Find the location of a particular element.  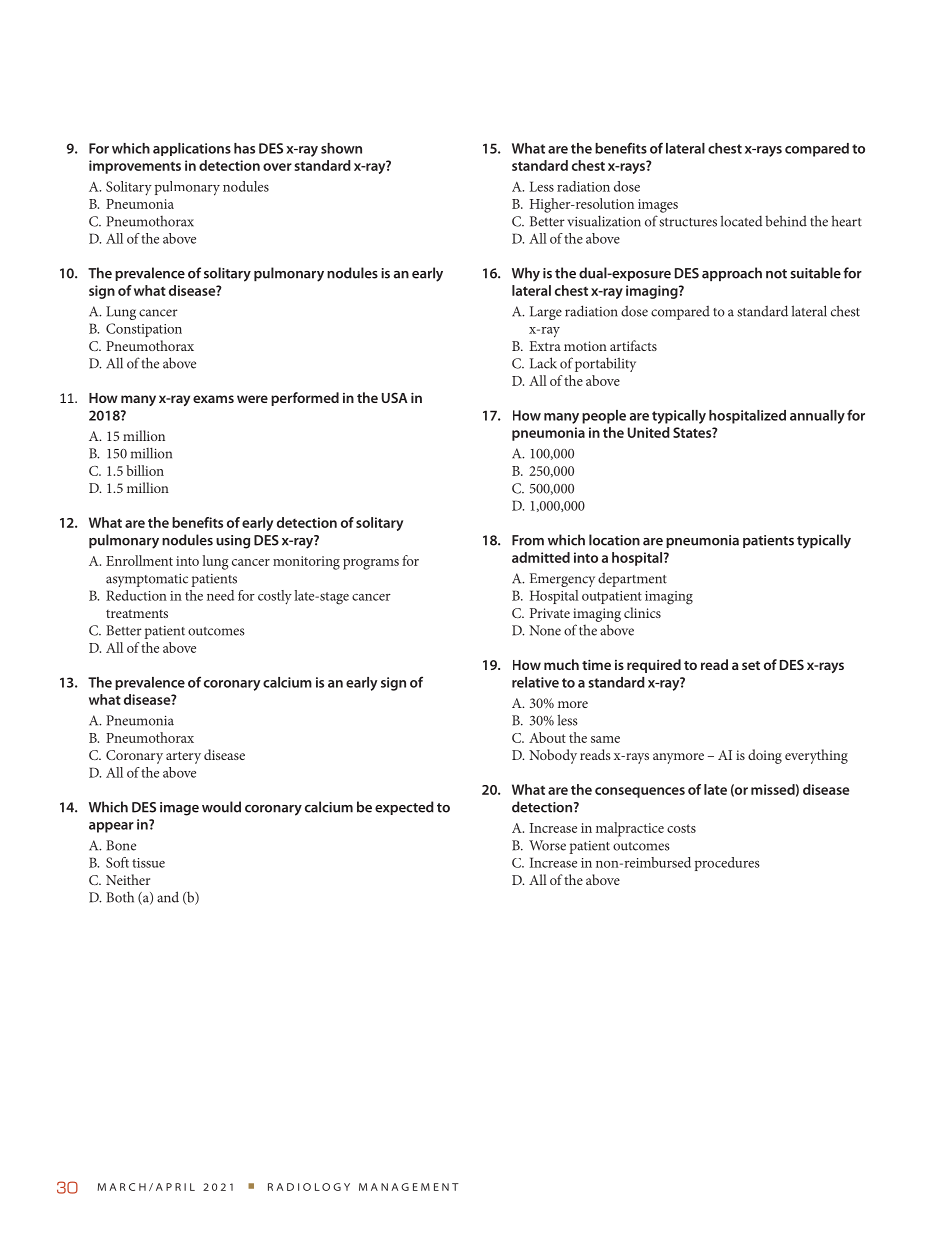

USA is located at coordinates (395, 397).
